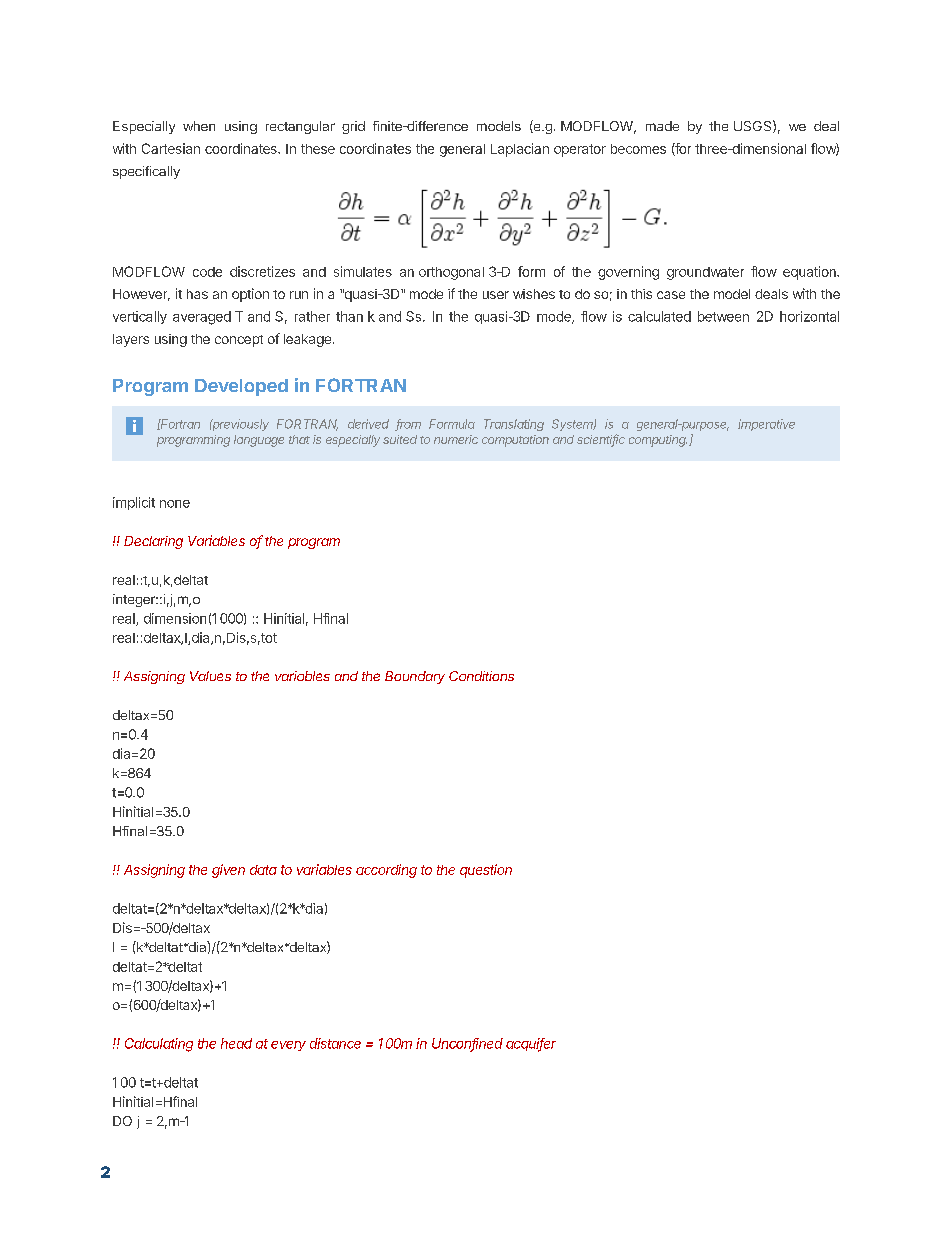  I want to click on Cartesian, so click(171, 148).
